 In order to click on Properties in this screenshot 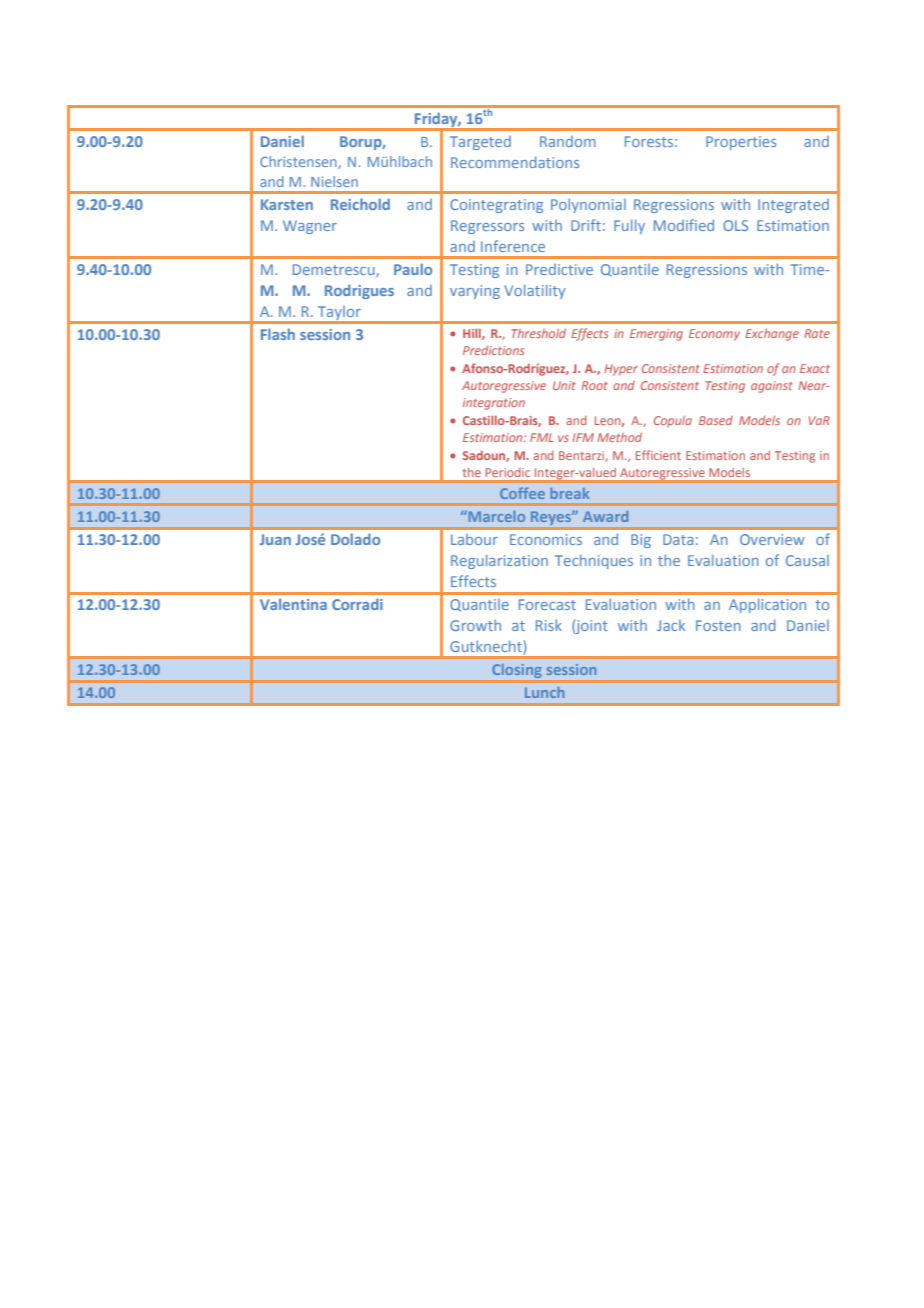, I will do `click(741, 143)`.
